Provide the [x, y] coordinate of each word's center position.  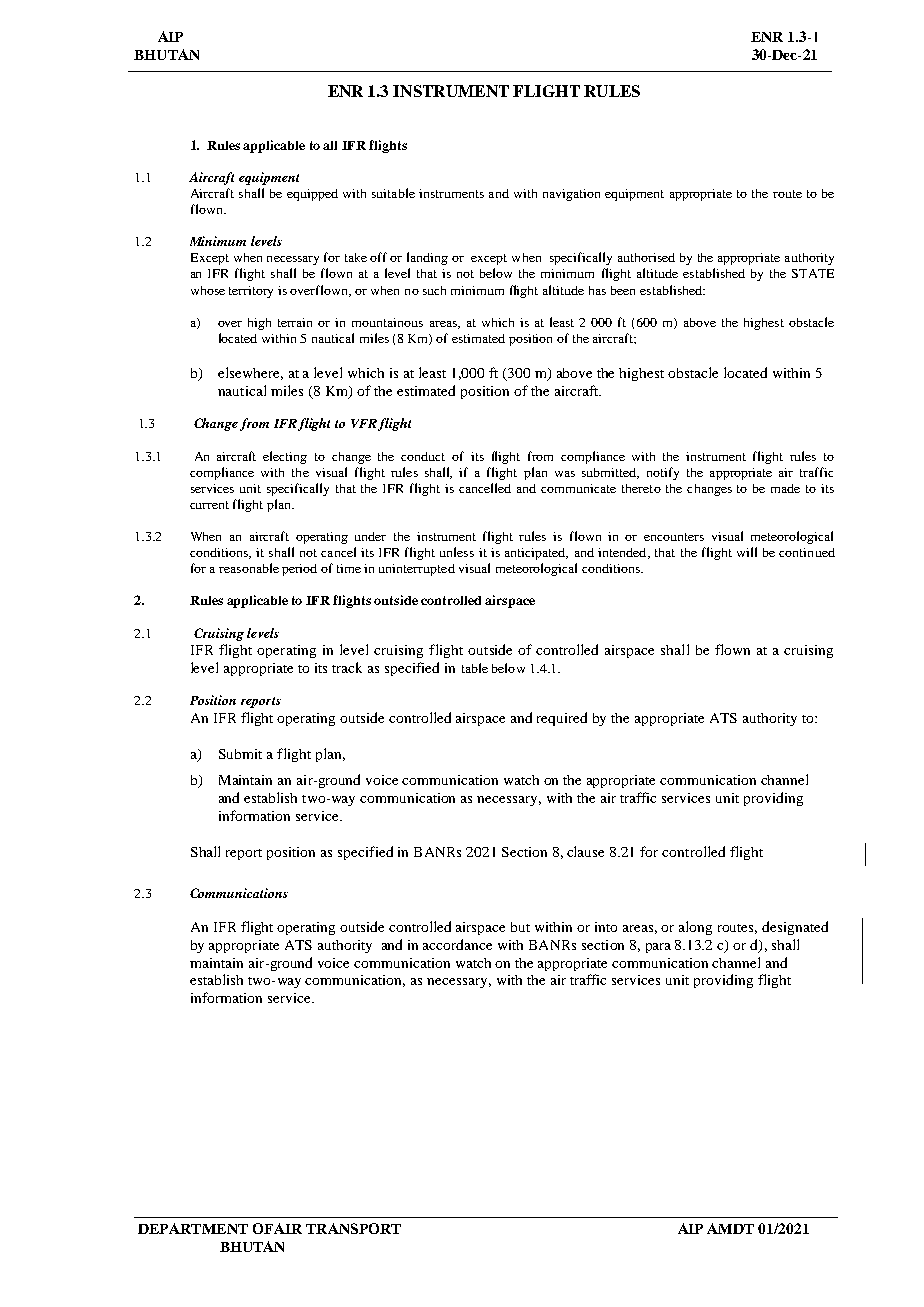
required [562, 719]
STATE [813, 273]
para [658, 948]
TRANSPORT [353, 1228]
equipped [312, 195]
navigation [571, 195]
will [747, 552]
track [347, 667]
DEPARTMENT [193, 1228]
